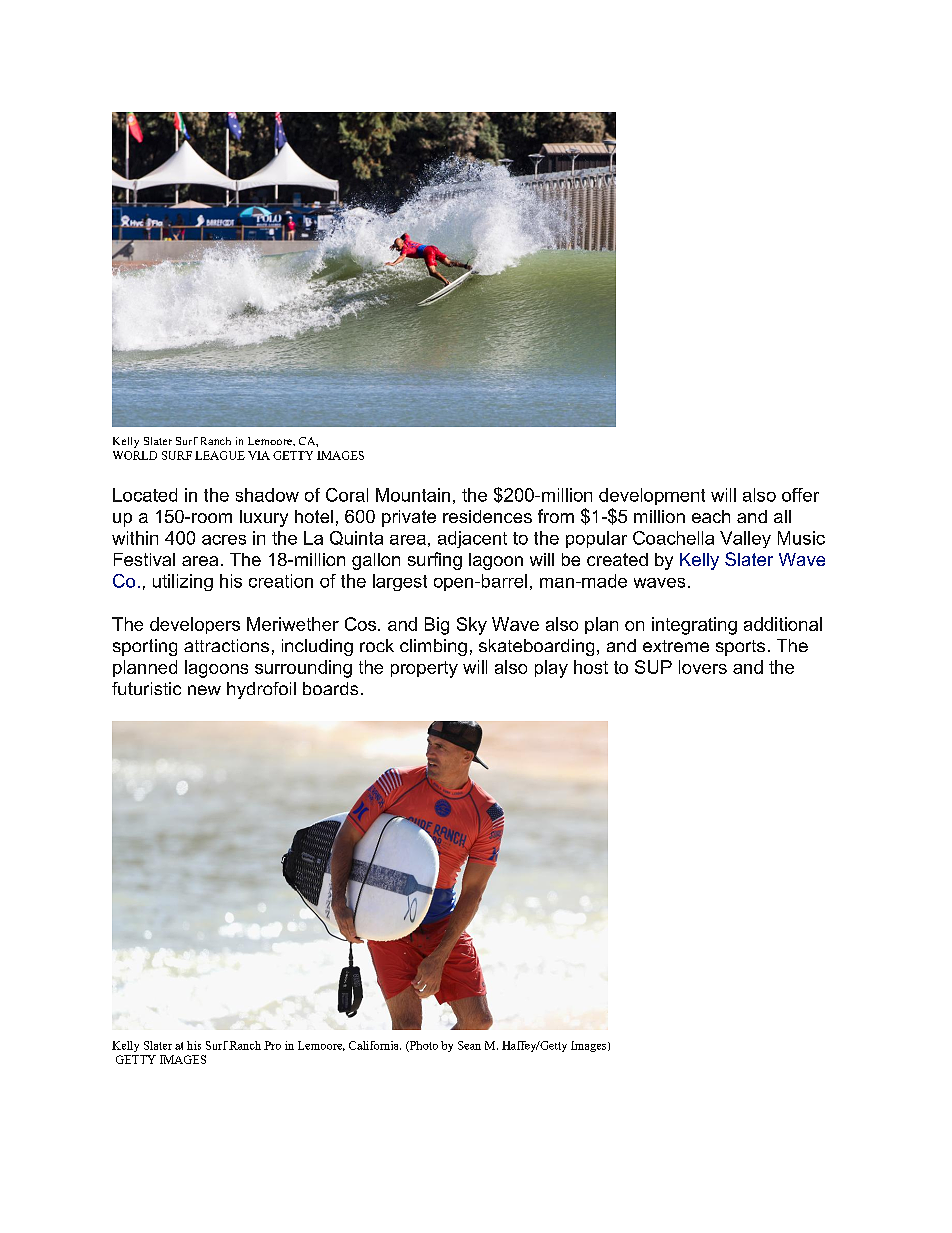  Describe the element at coordinates (220, 455) in the screenshot. I see `LEAGUE` at that location.
